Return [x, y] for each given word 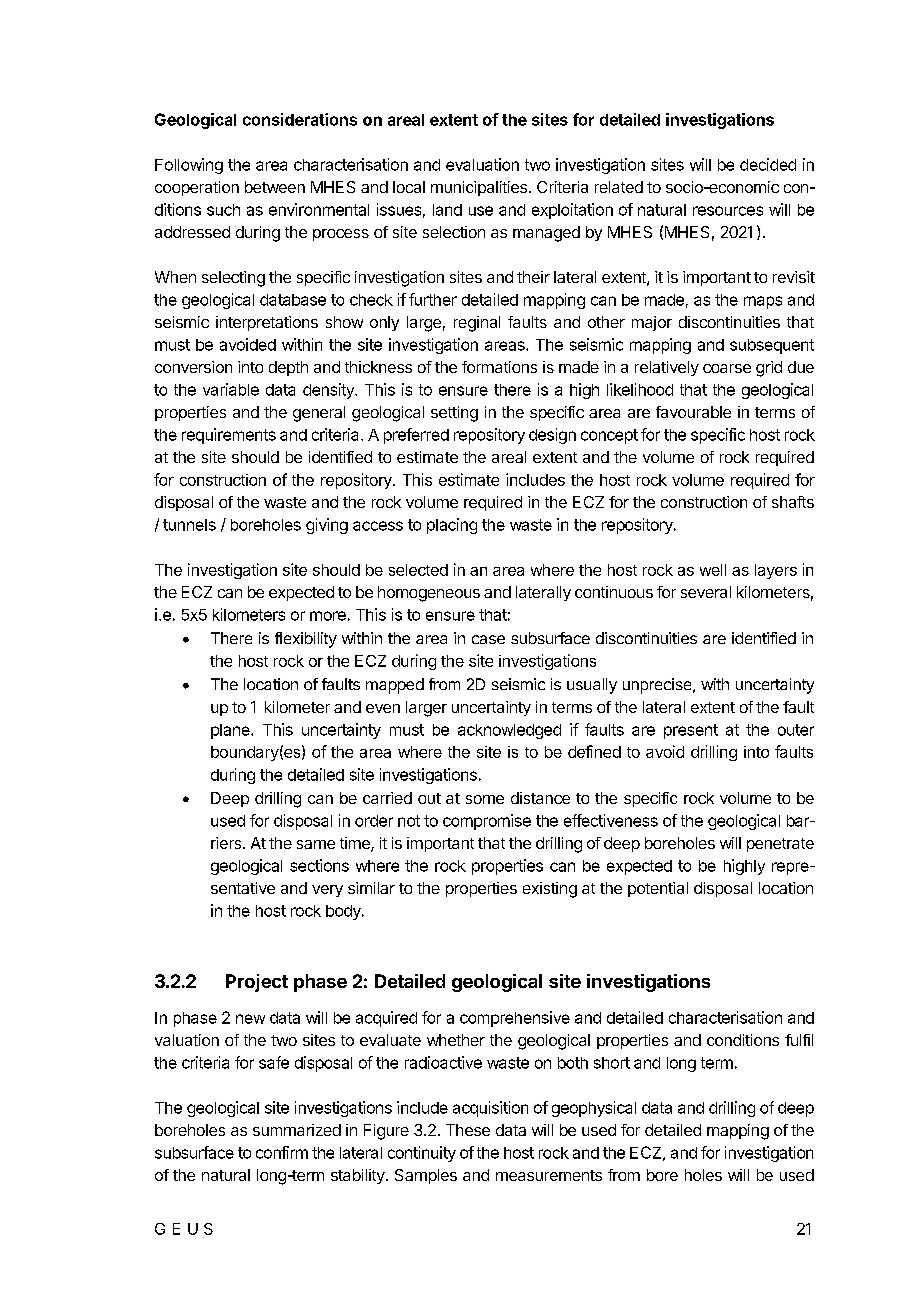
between [275, 187]
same [316, 844]
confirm [282, 1152]
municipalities [479, 188]
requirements [229, 436]
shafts [793, 502]
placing [452, 526]
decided [768, 164]
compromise [487, 822]
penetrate [780, 845]
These [468, 1130]
